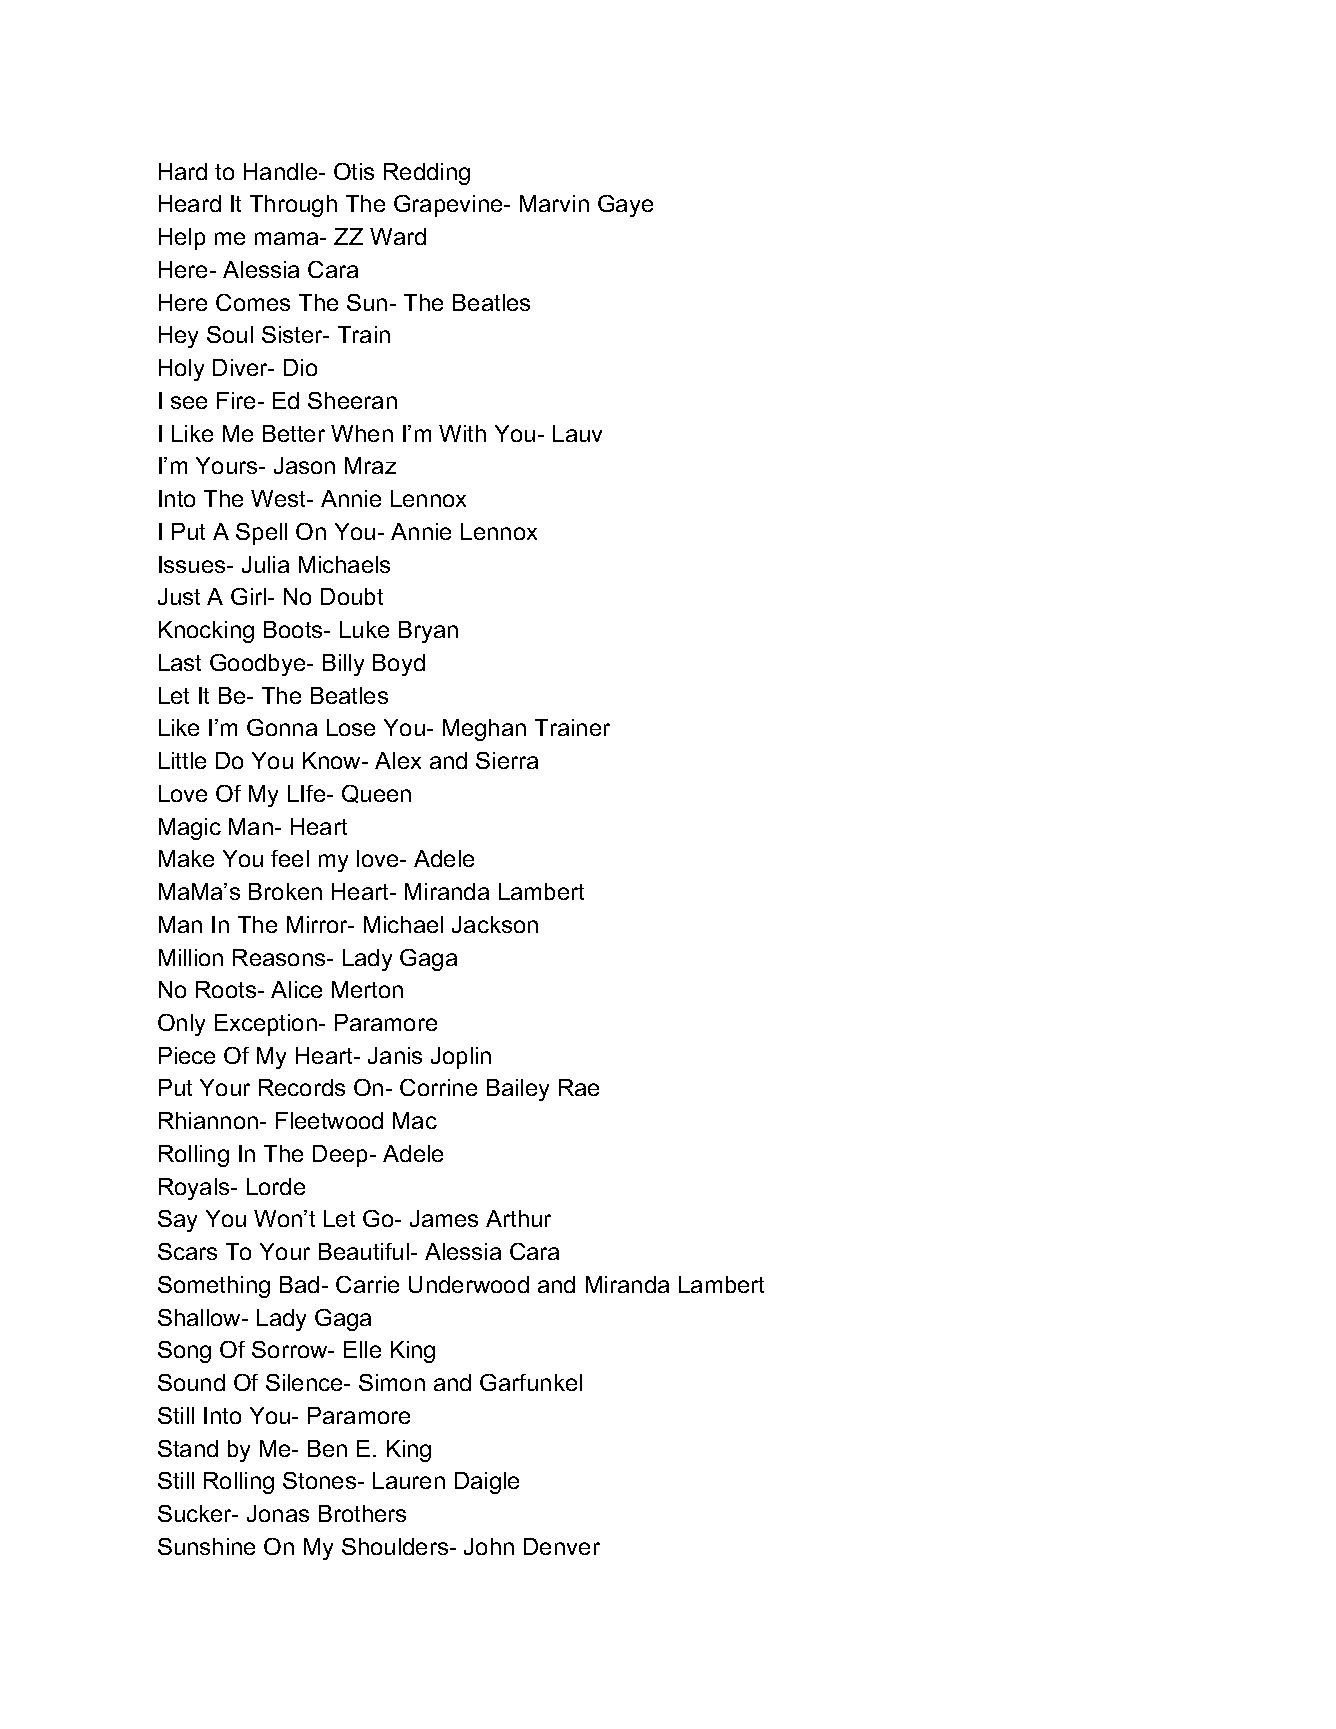  Describe the element at coordinates (495, 924) in the screenshot. I see `Jackson` at that location.
